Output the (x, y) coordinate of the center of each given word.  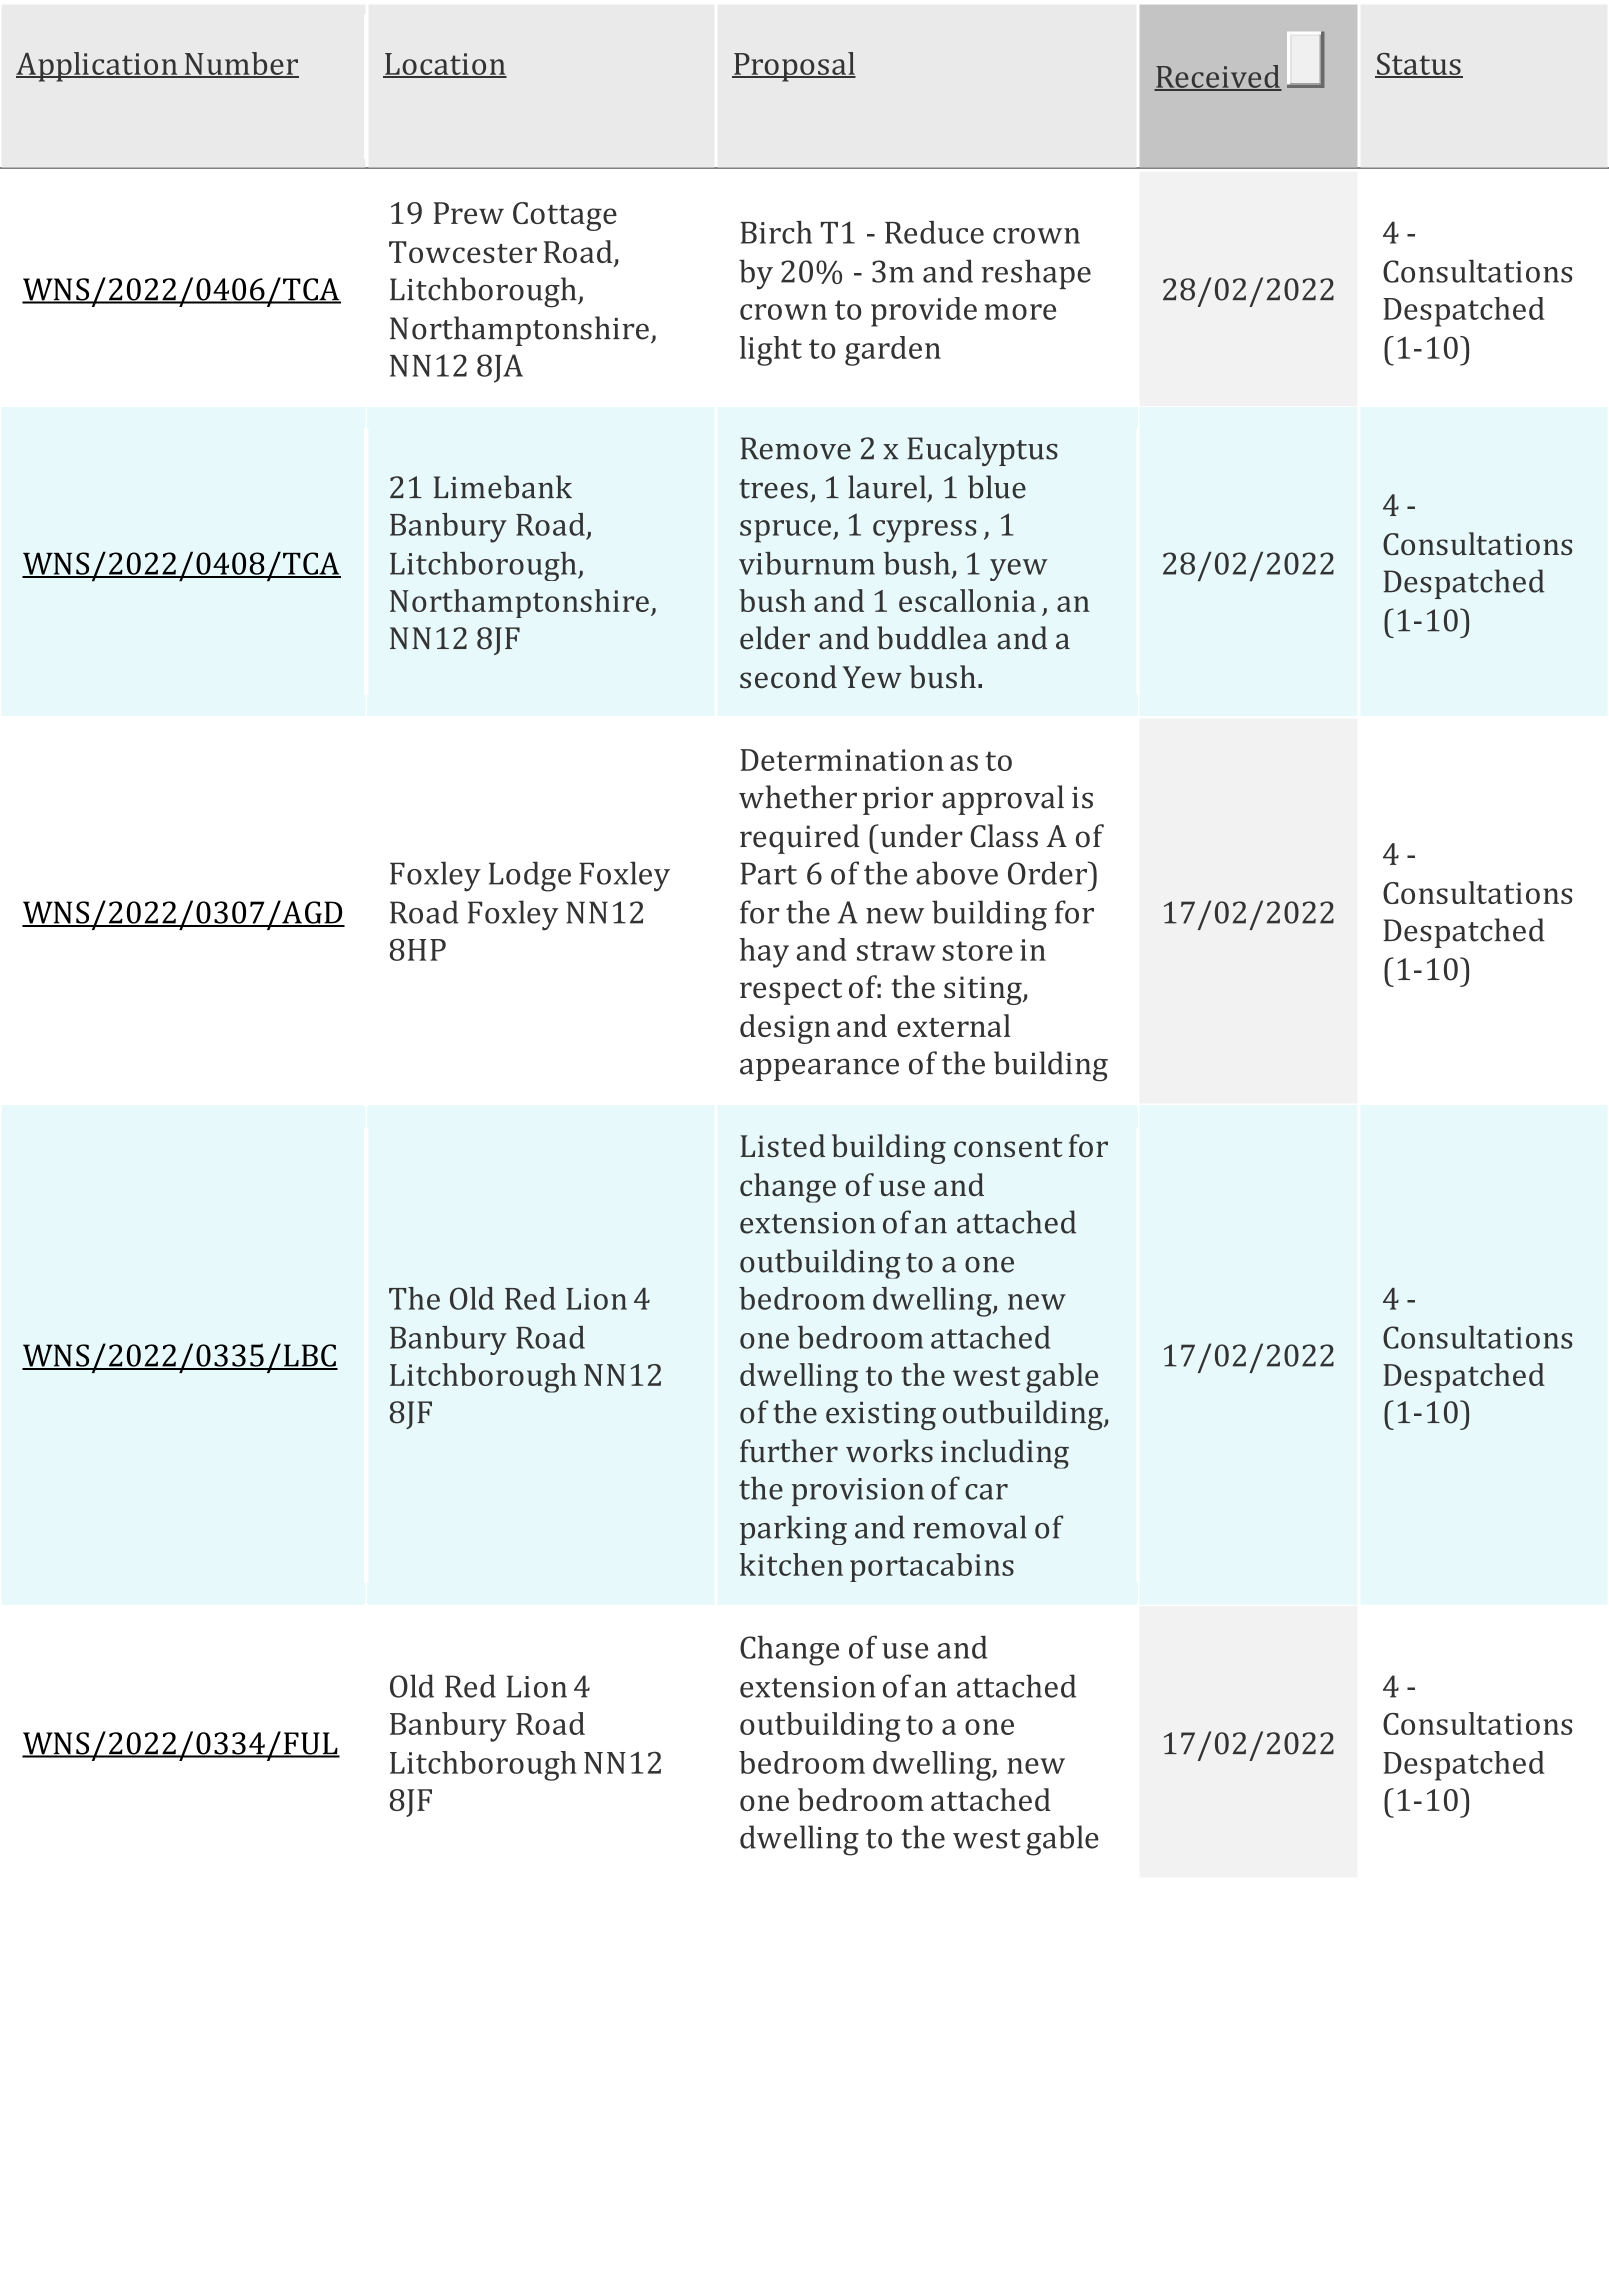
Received (1218, 77)
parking (793, 1530)
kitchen (791, 1564)
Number (240, 64)
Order (1048, 873)
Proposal (794, 67)
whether (798, 797)
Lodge (530, 876)
